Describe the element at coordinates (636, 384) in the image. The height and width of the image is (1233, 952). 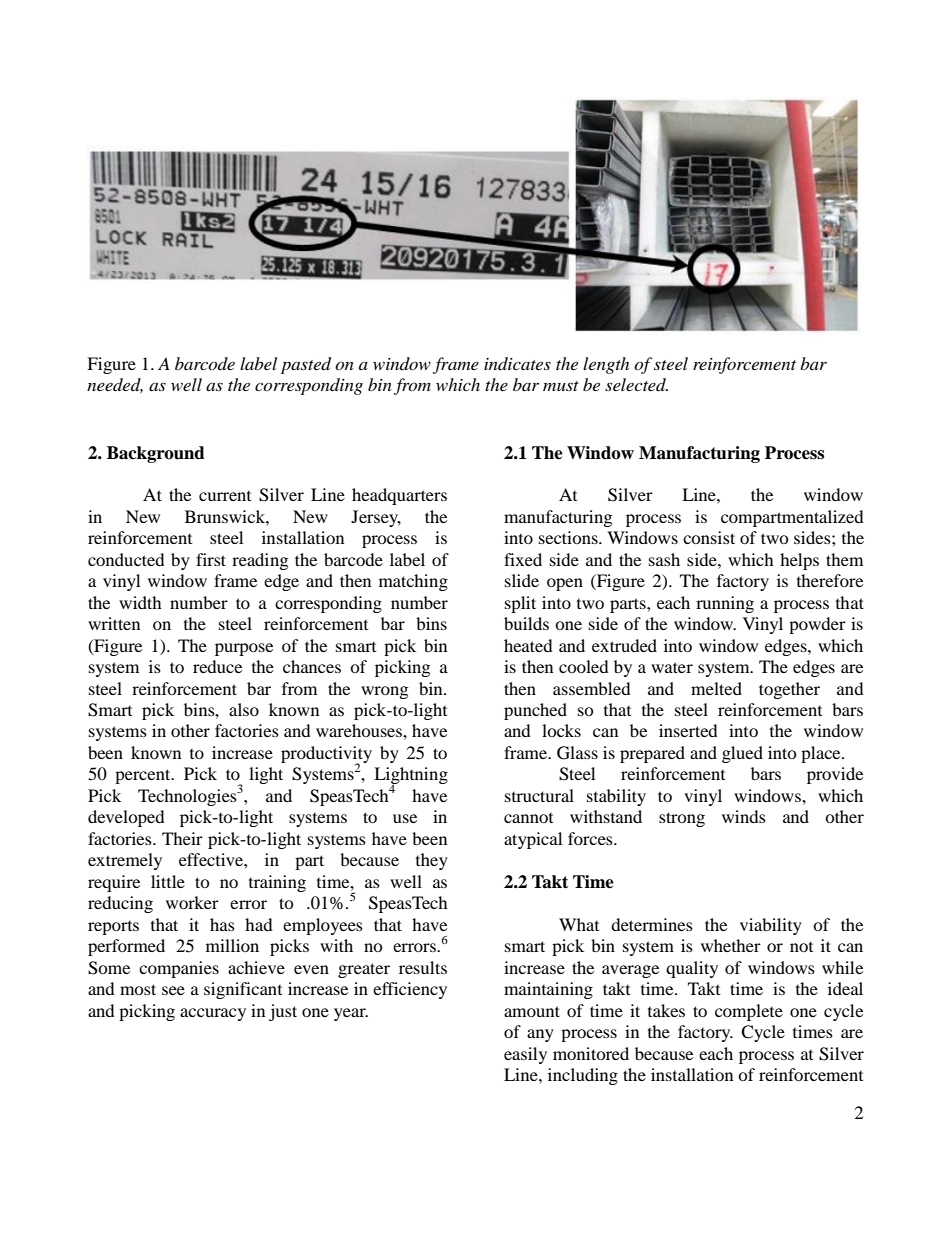
I see `selected` at that location.
